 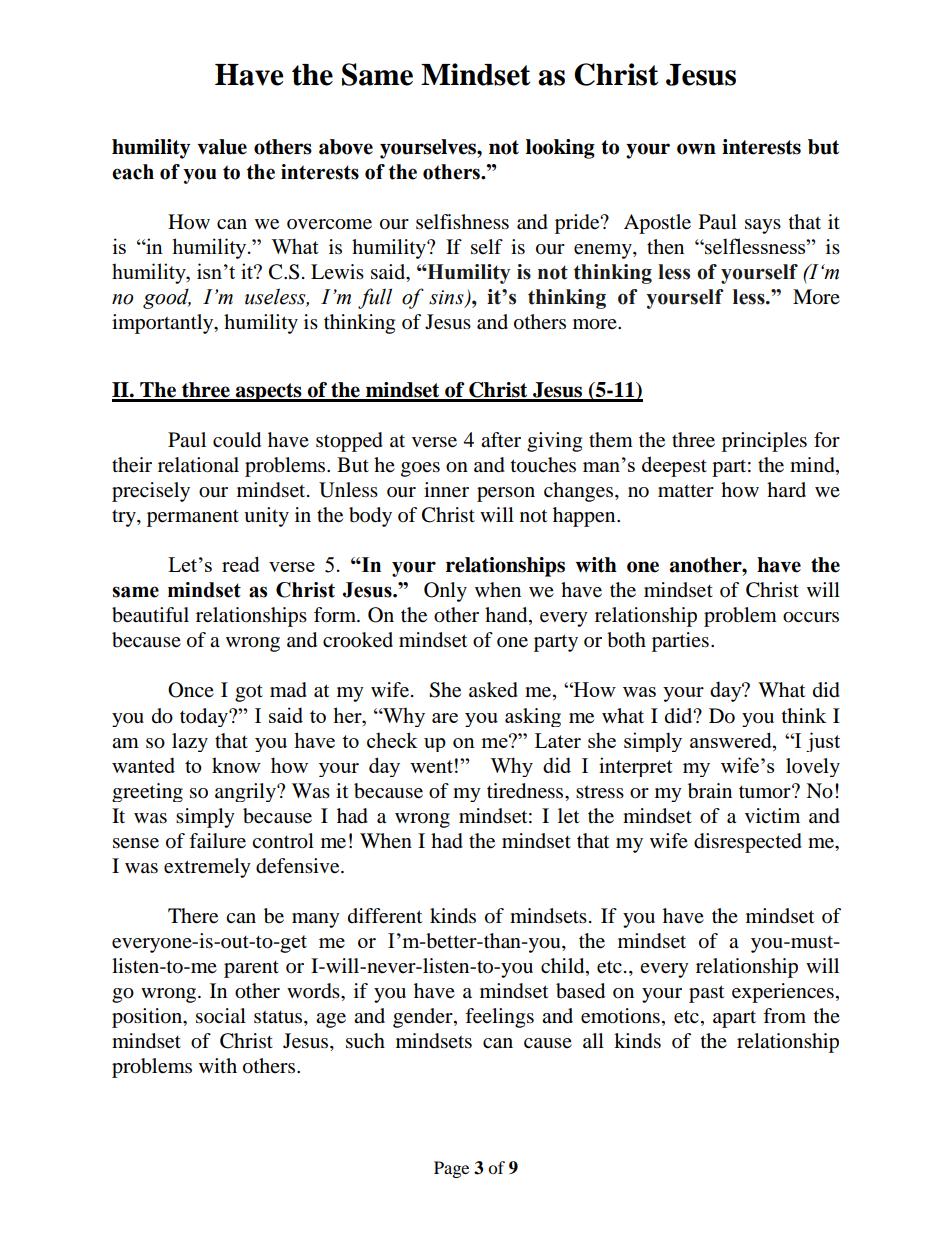 What do you see at coordinates (784, 1016) in the screenshot?
I see `from` at bounding box center [784, 1016].
